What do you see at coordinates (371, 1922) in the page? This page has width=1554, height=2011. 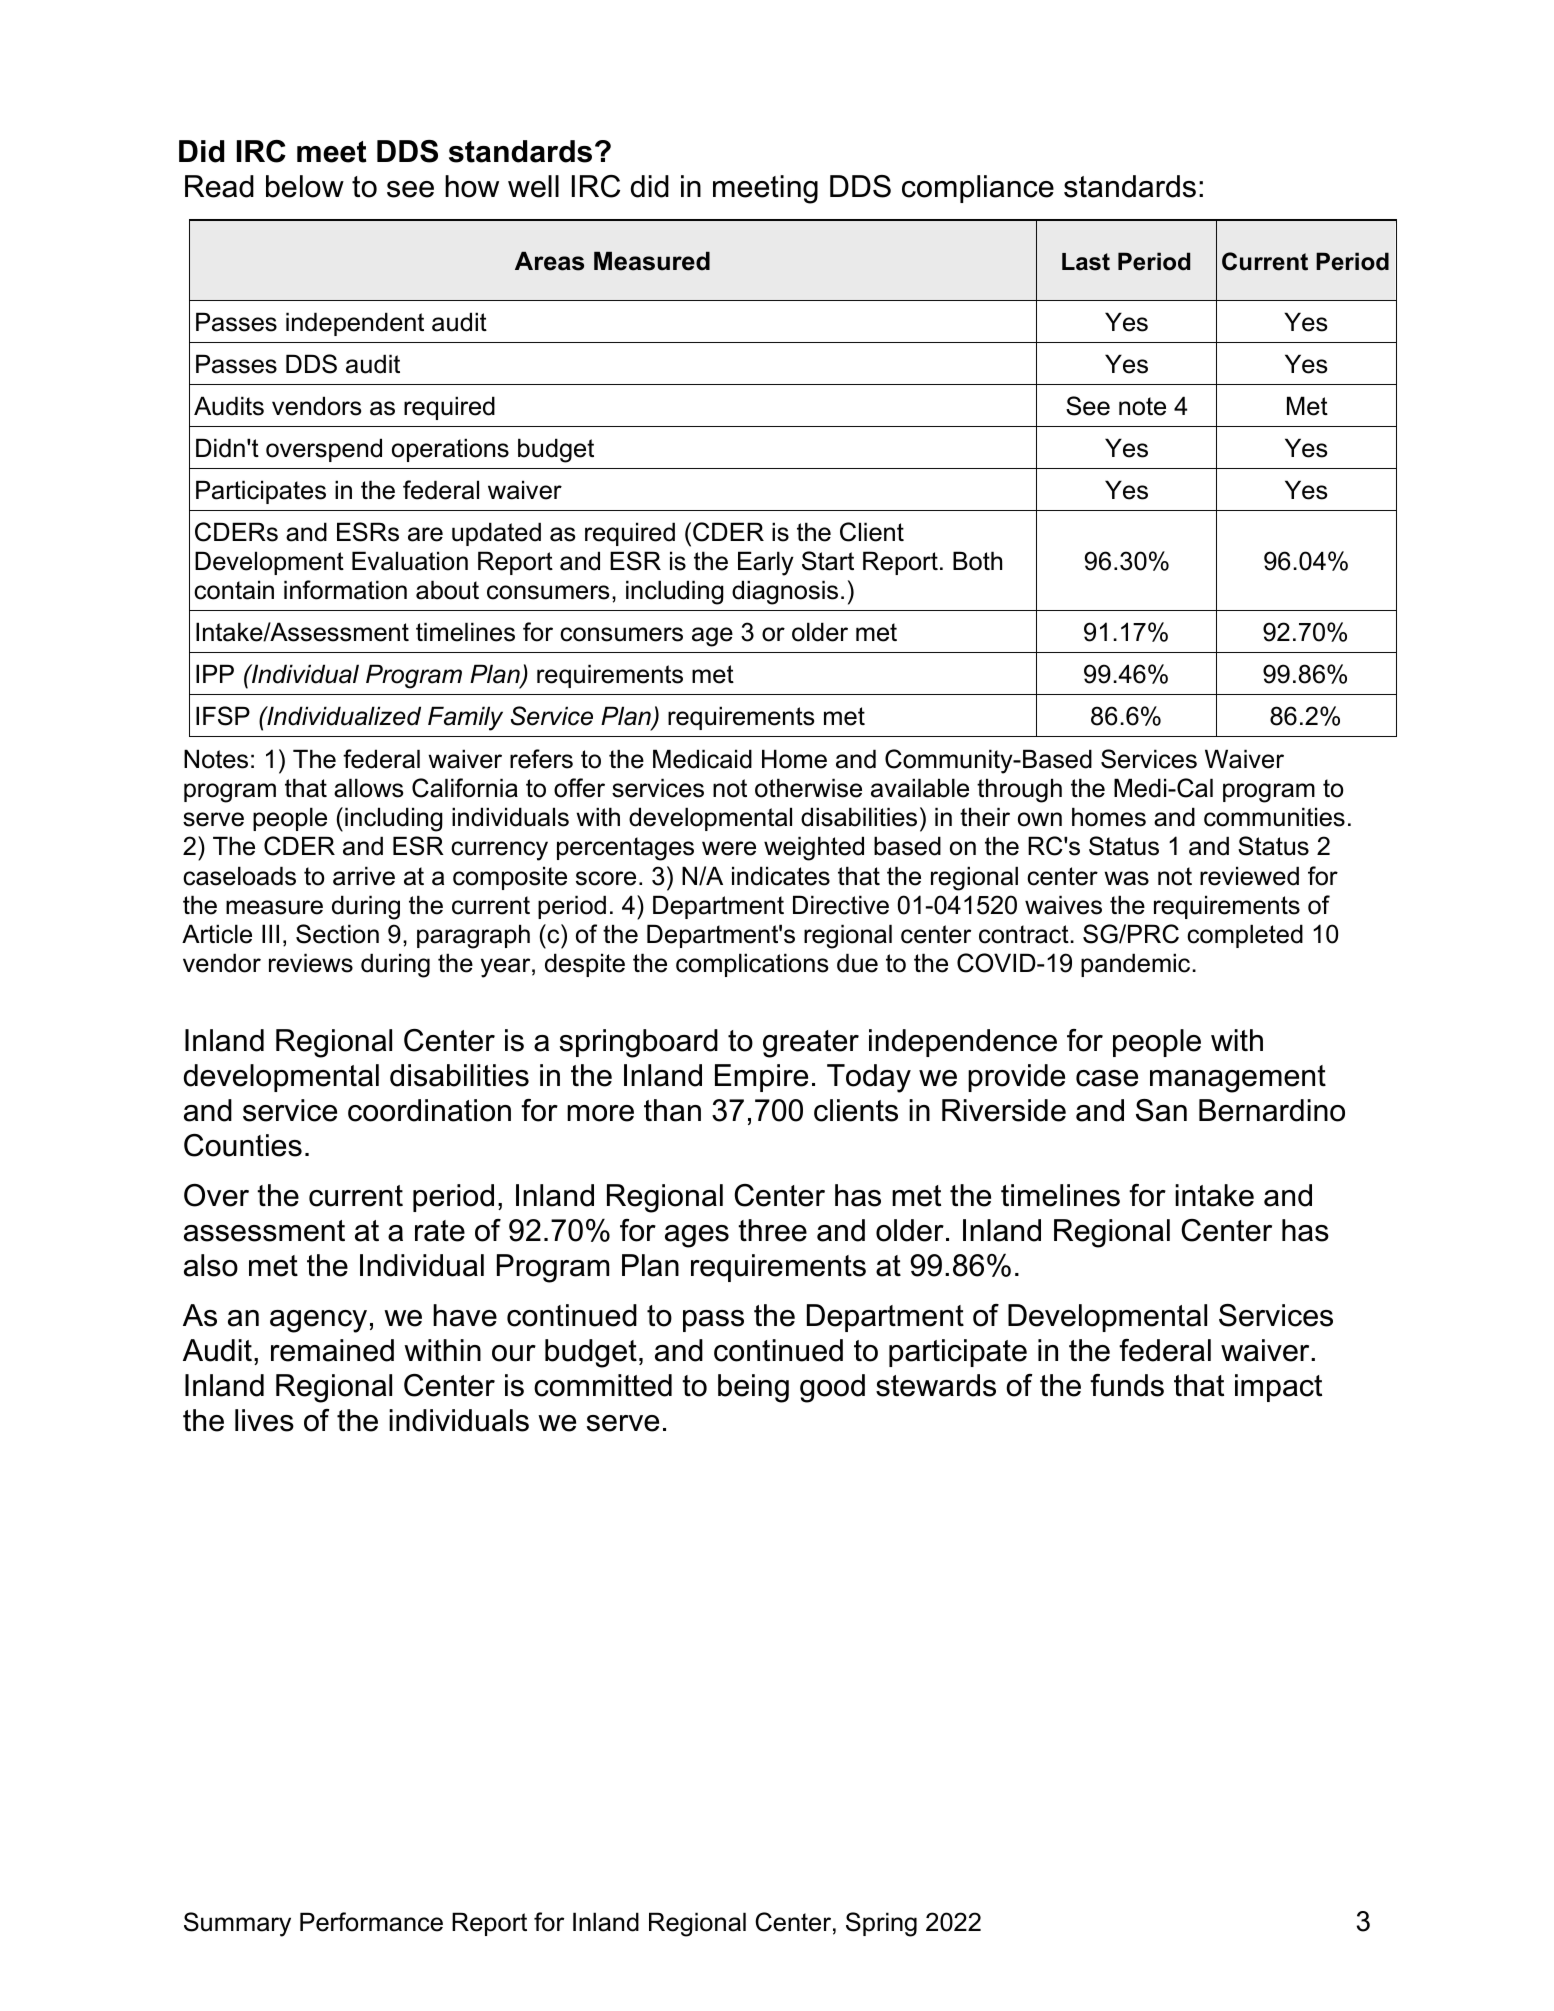 I see `Performance` at bounding box center [371, 1922].
